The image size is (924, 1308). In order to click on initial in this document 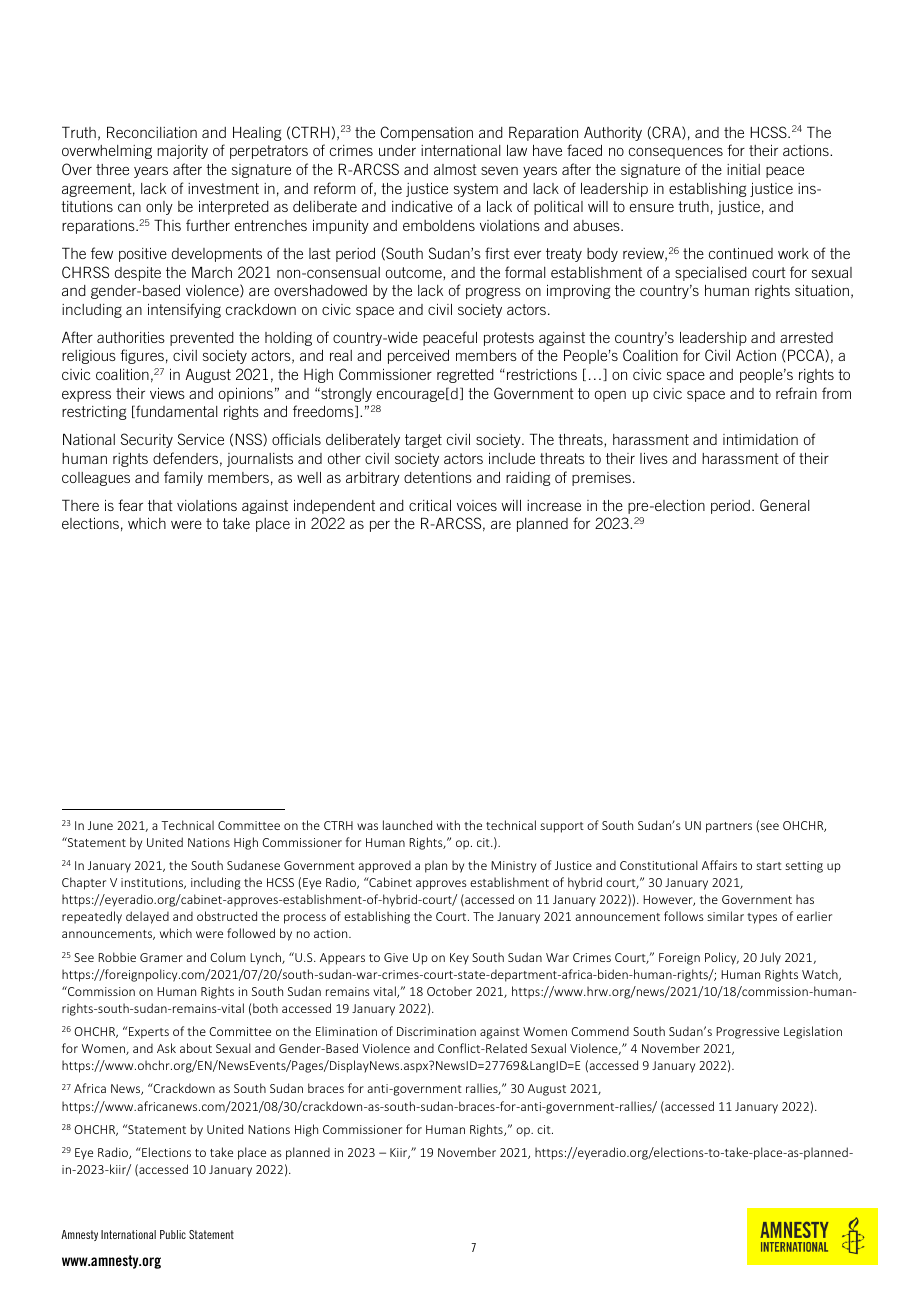, I will do `click(743, 169)`.
